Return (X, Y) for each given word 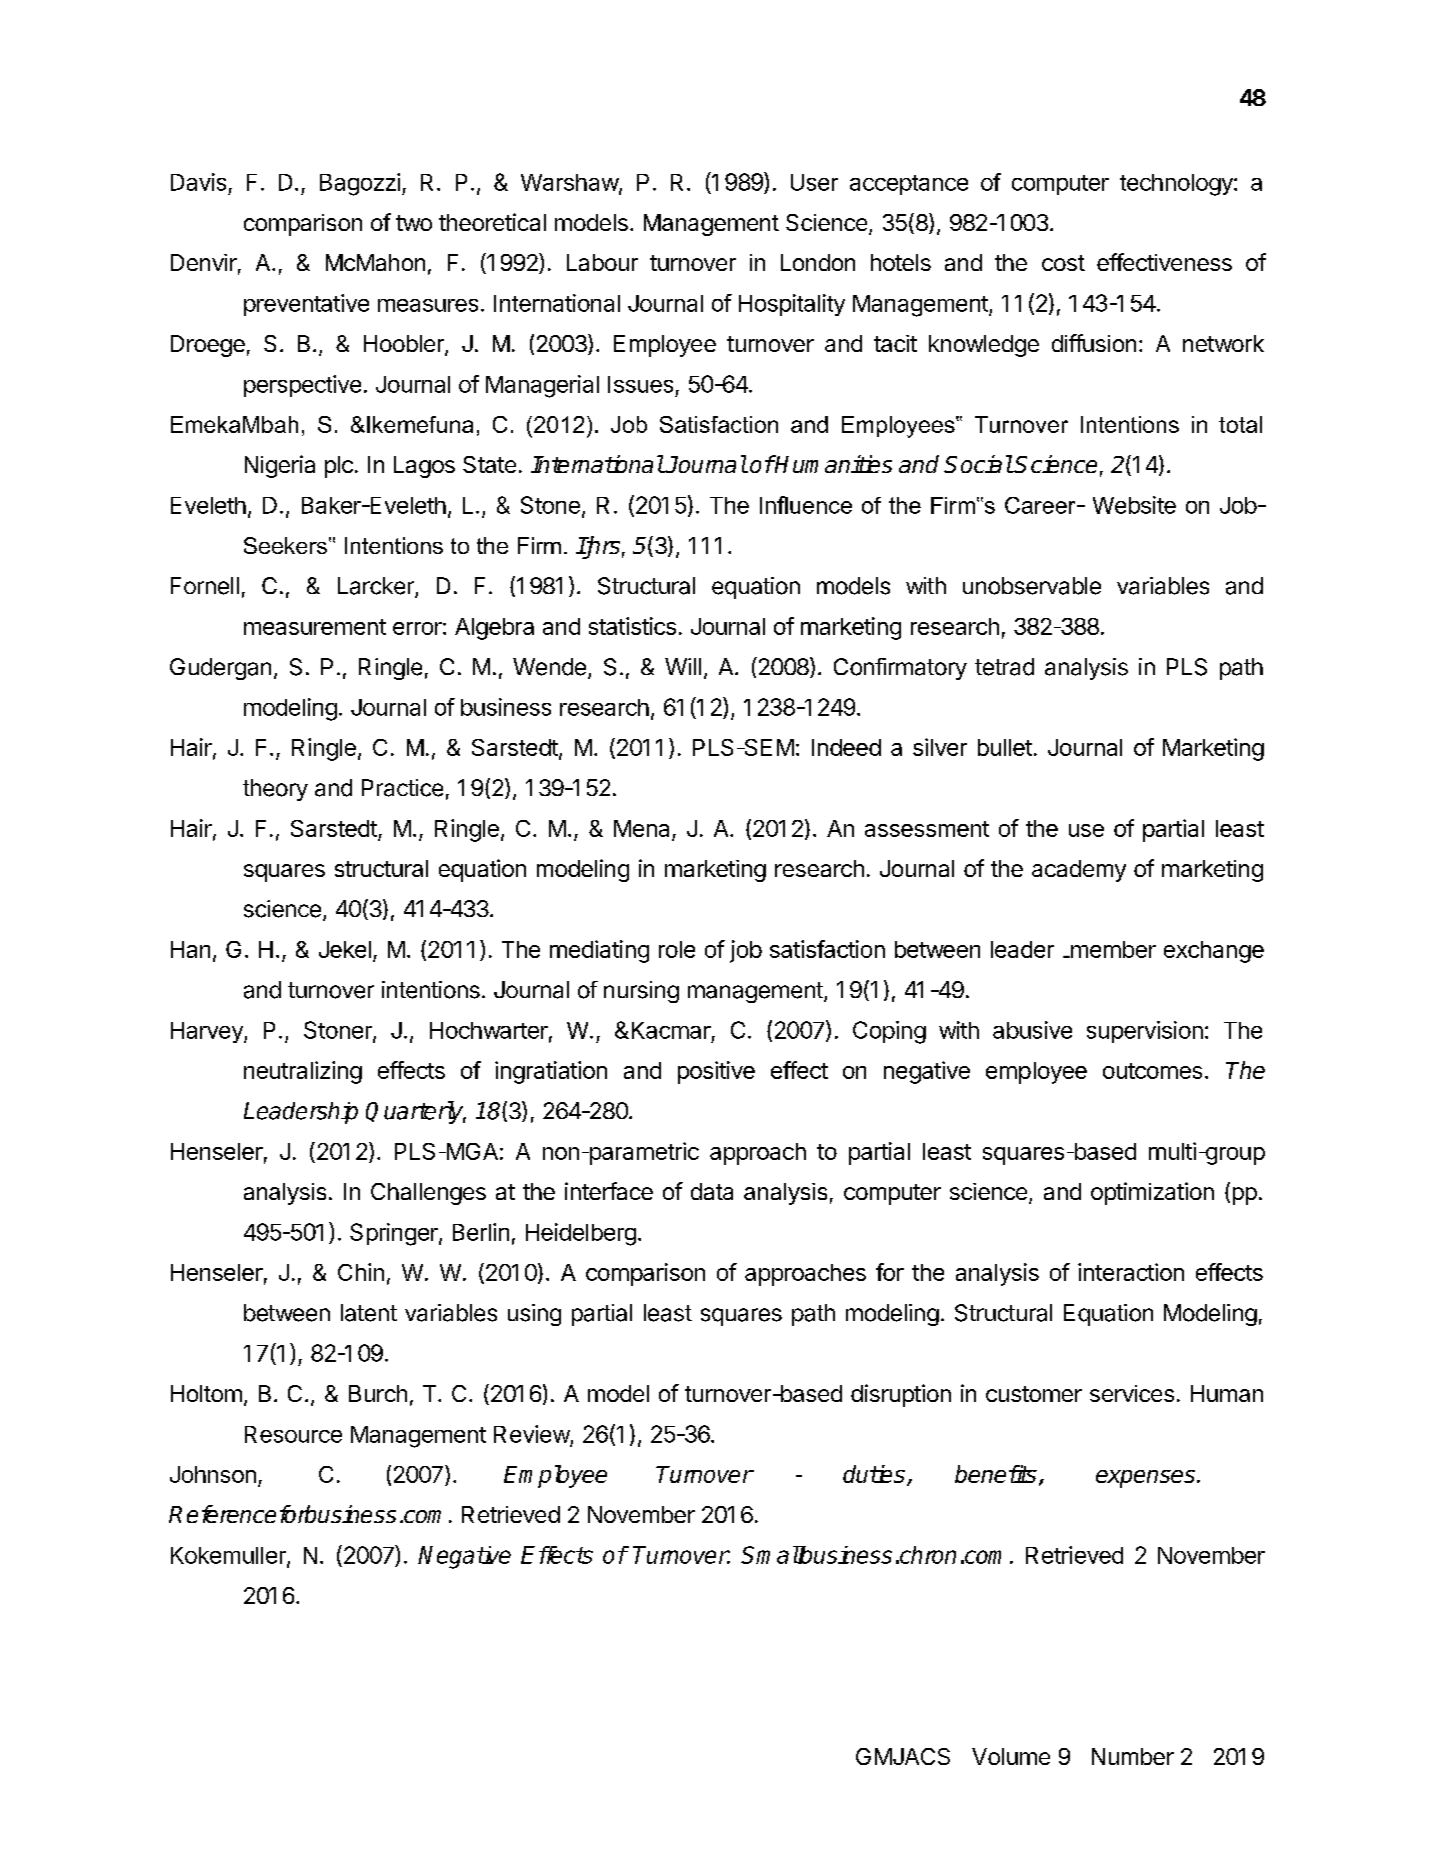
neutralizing (303, 1072)
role (677, 949)
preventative (306, 305)
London (818, 262)
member (1112, 949)
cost (1063, 263)
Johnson (213, 1474)
